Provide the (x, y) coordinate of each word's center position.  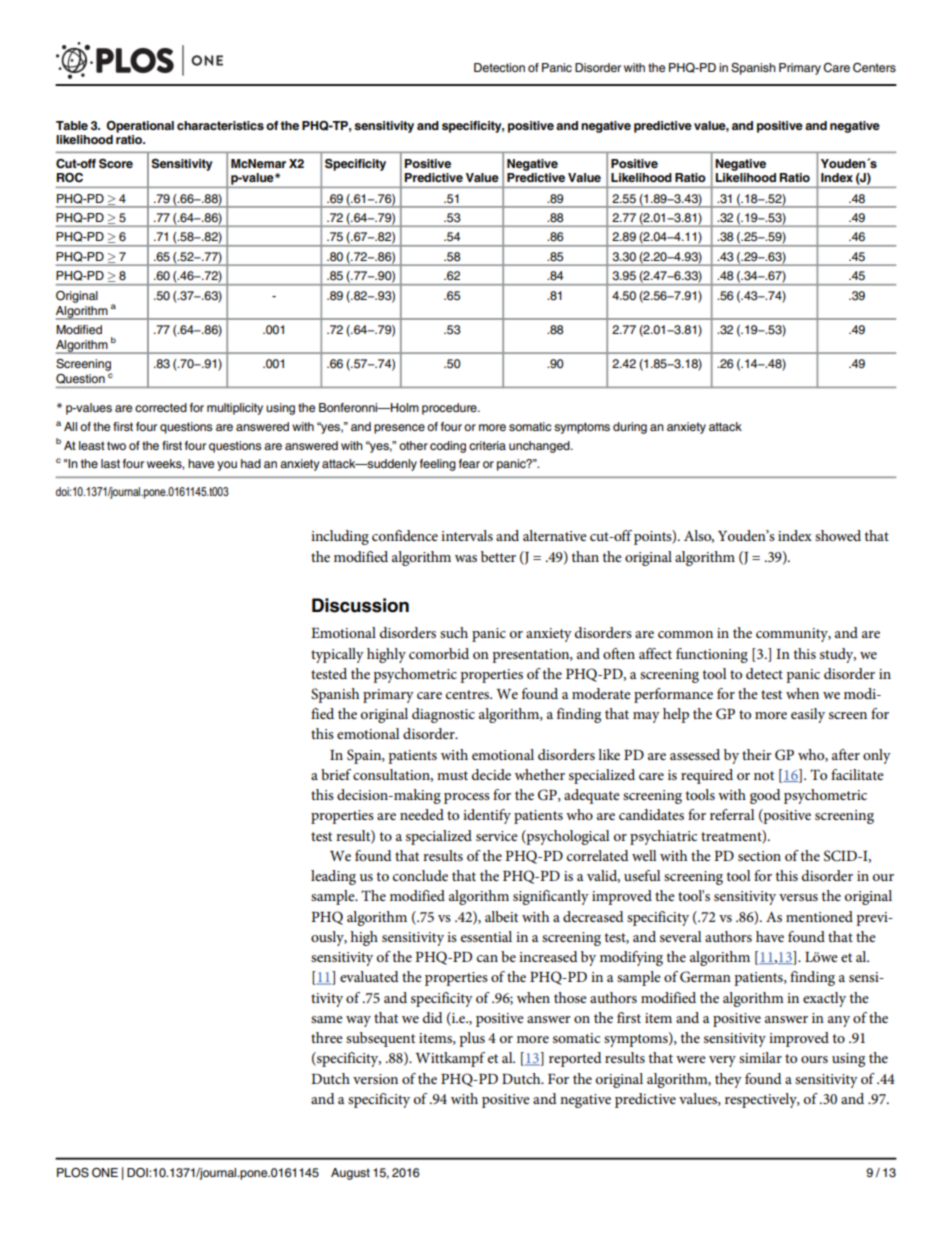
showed (838, 535)
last (110, 463)
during (630, 428)
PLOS (73, 1173)
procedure (450, 409)
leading (333, 877)
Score (116, 164)
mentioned (819, 916)
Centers (874, 68)
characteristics (220, 125)
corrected (161, 407)
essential (486, 936)
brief (336, 774)
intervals (467, 535)
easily (808, 715)
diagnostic (443, 715)
